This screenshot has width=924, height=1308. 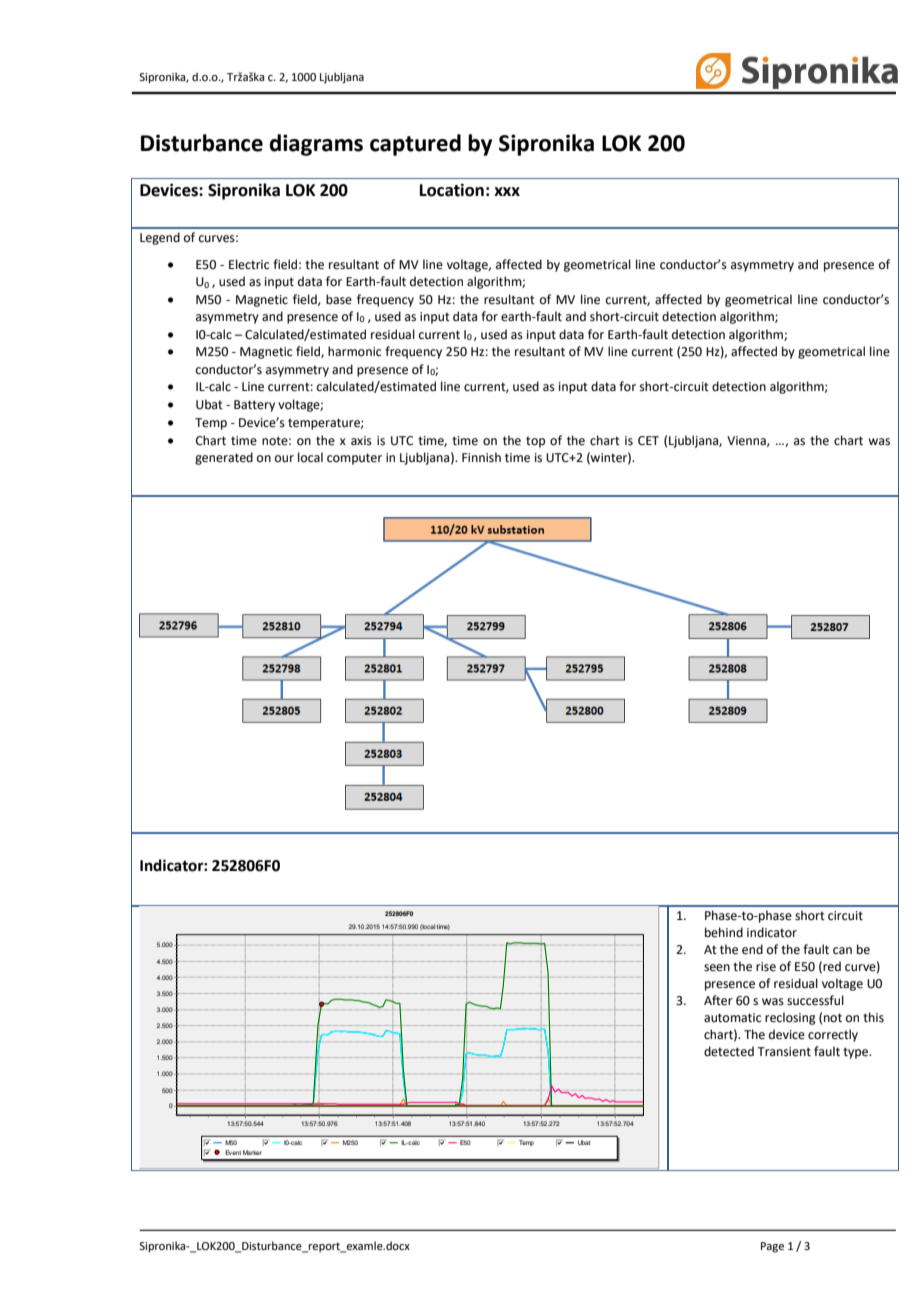 What do you see at coordinates (252, 1152) in the screenshot?
I see `Marker` at bounding box center [252, 1152].
